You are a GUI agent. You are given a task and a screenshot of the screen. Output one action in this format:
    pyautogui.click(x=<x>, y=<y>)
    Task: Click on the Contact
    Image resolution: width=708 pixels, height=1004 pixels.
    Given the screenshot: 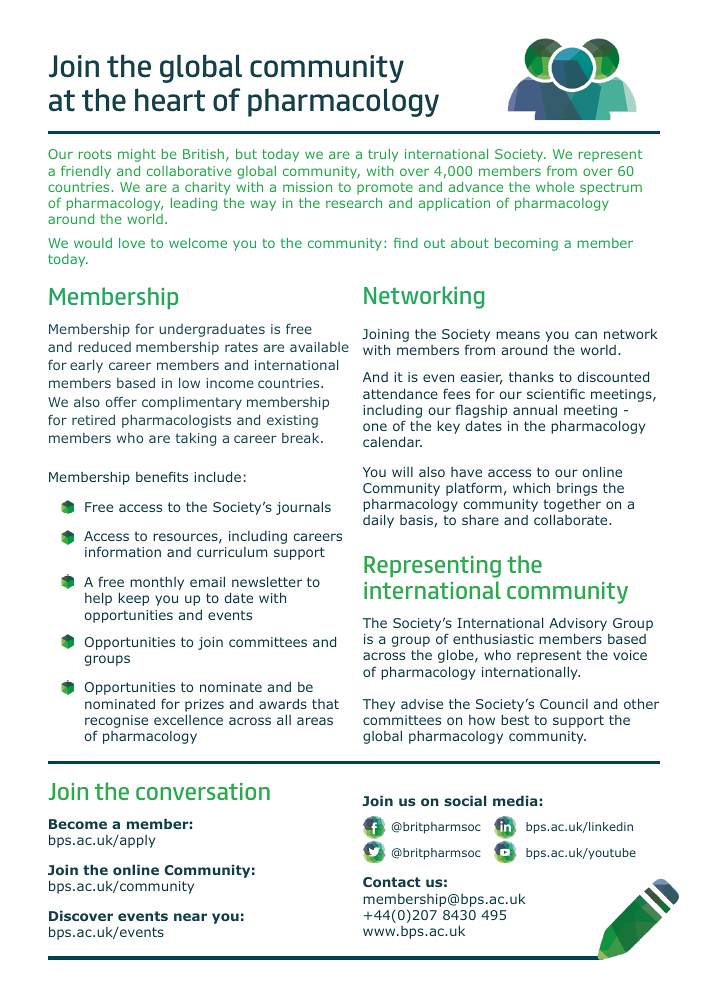 What is the action you would take?
    pyautogui.click(x=392, y=882)
